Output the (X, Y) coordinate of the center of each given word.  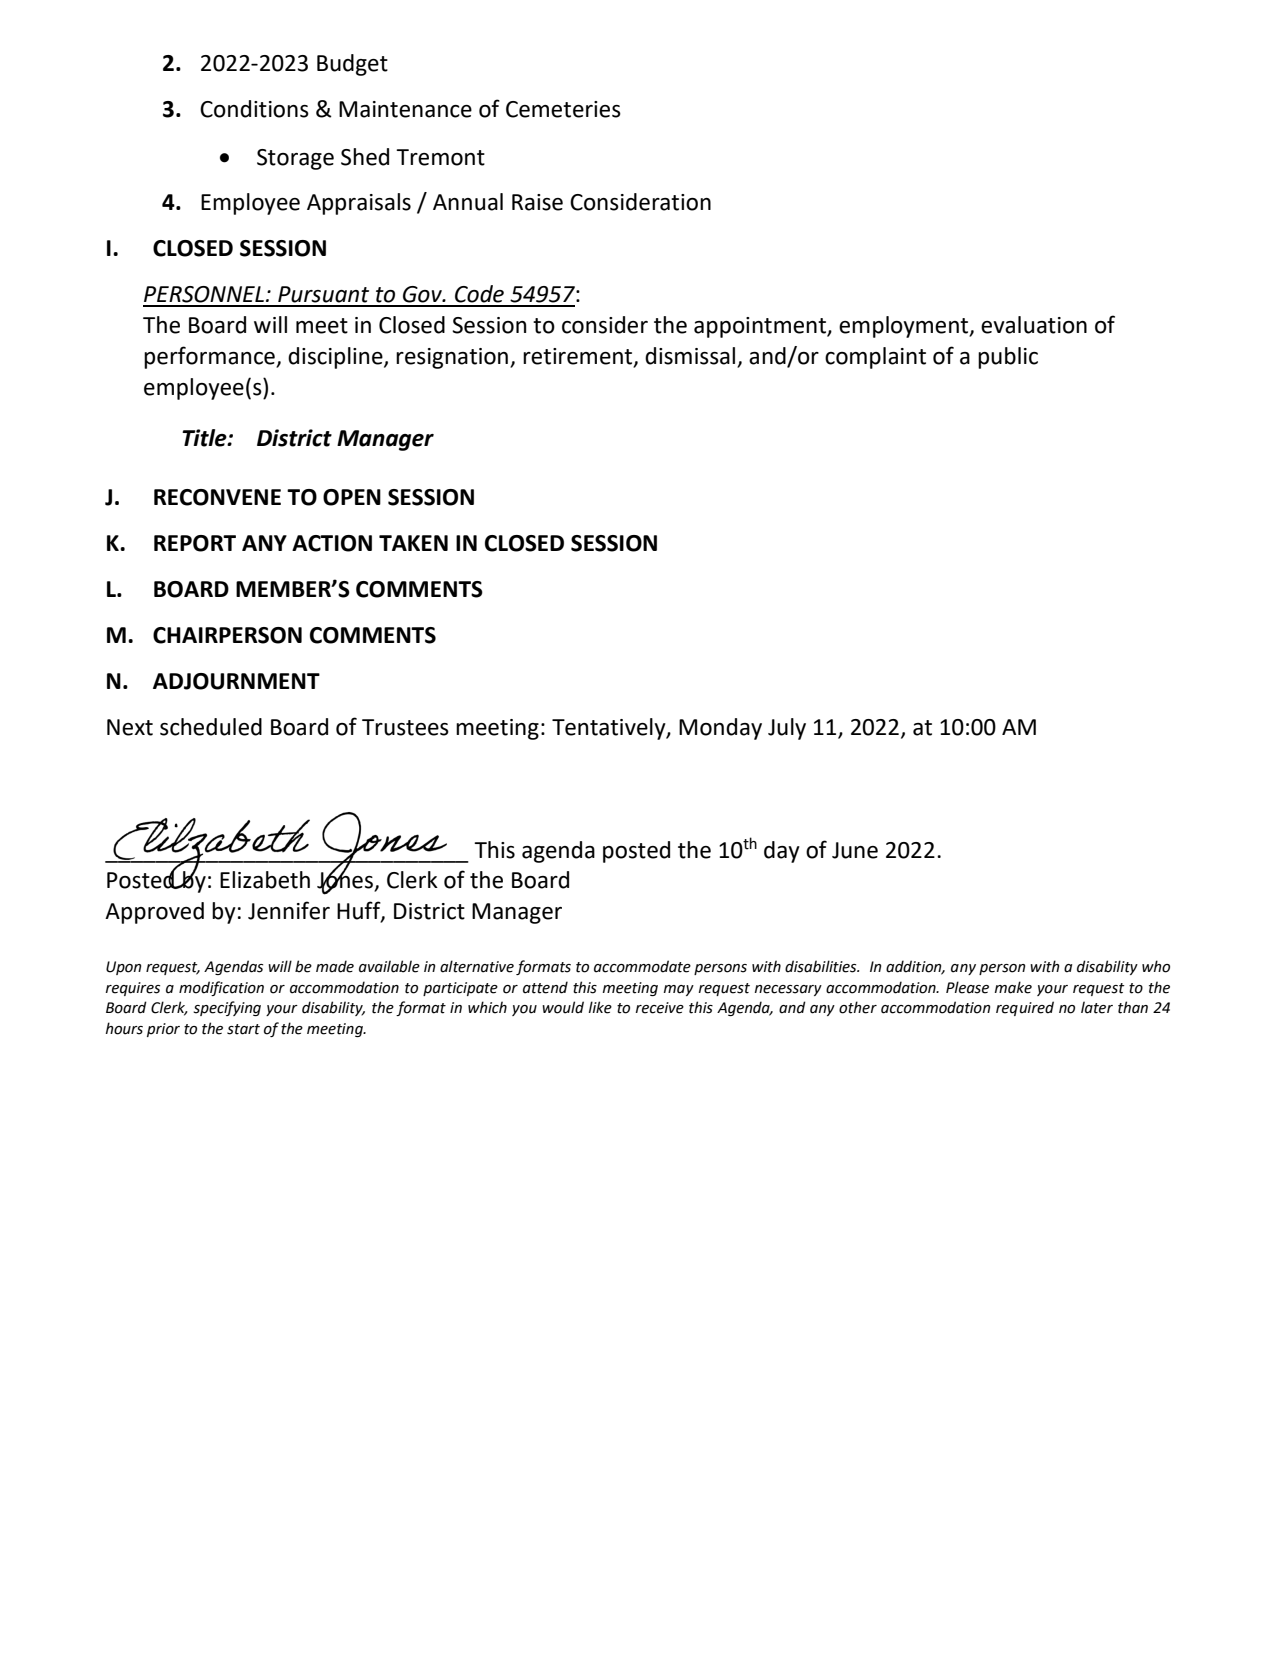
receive (660, 1008)
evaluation (1034, 325)
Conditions (254, 109)
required (1025, 1008)
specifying (227, 1008)
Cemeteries (563, 109)
